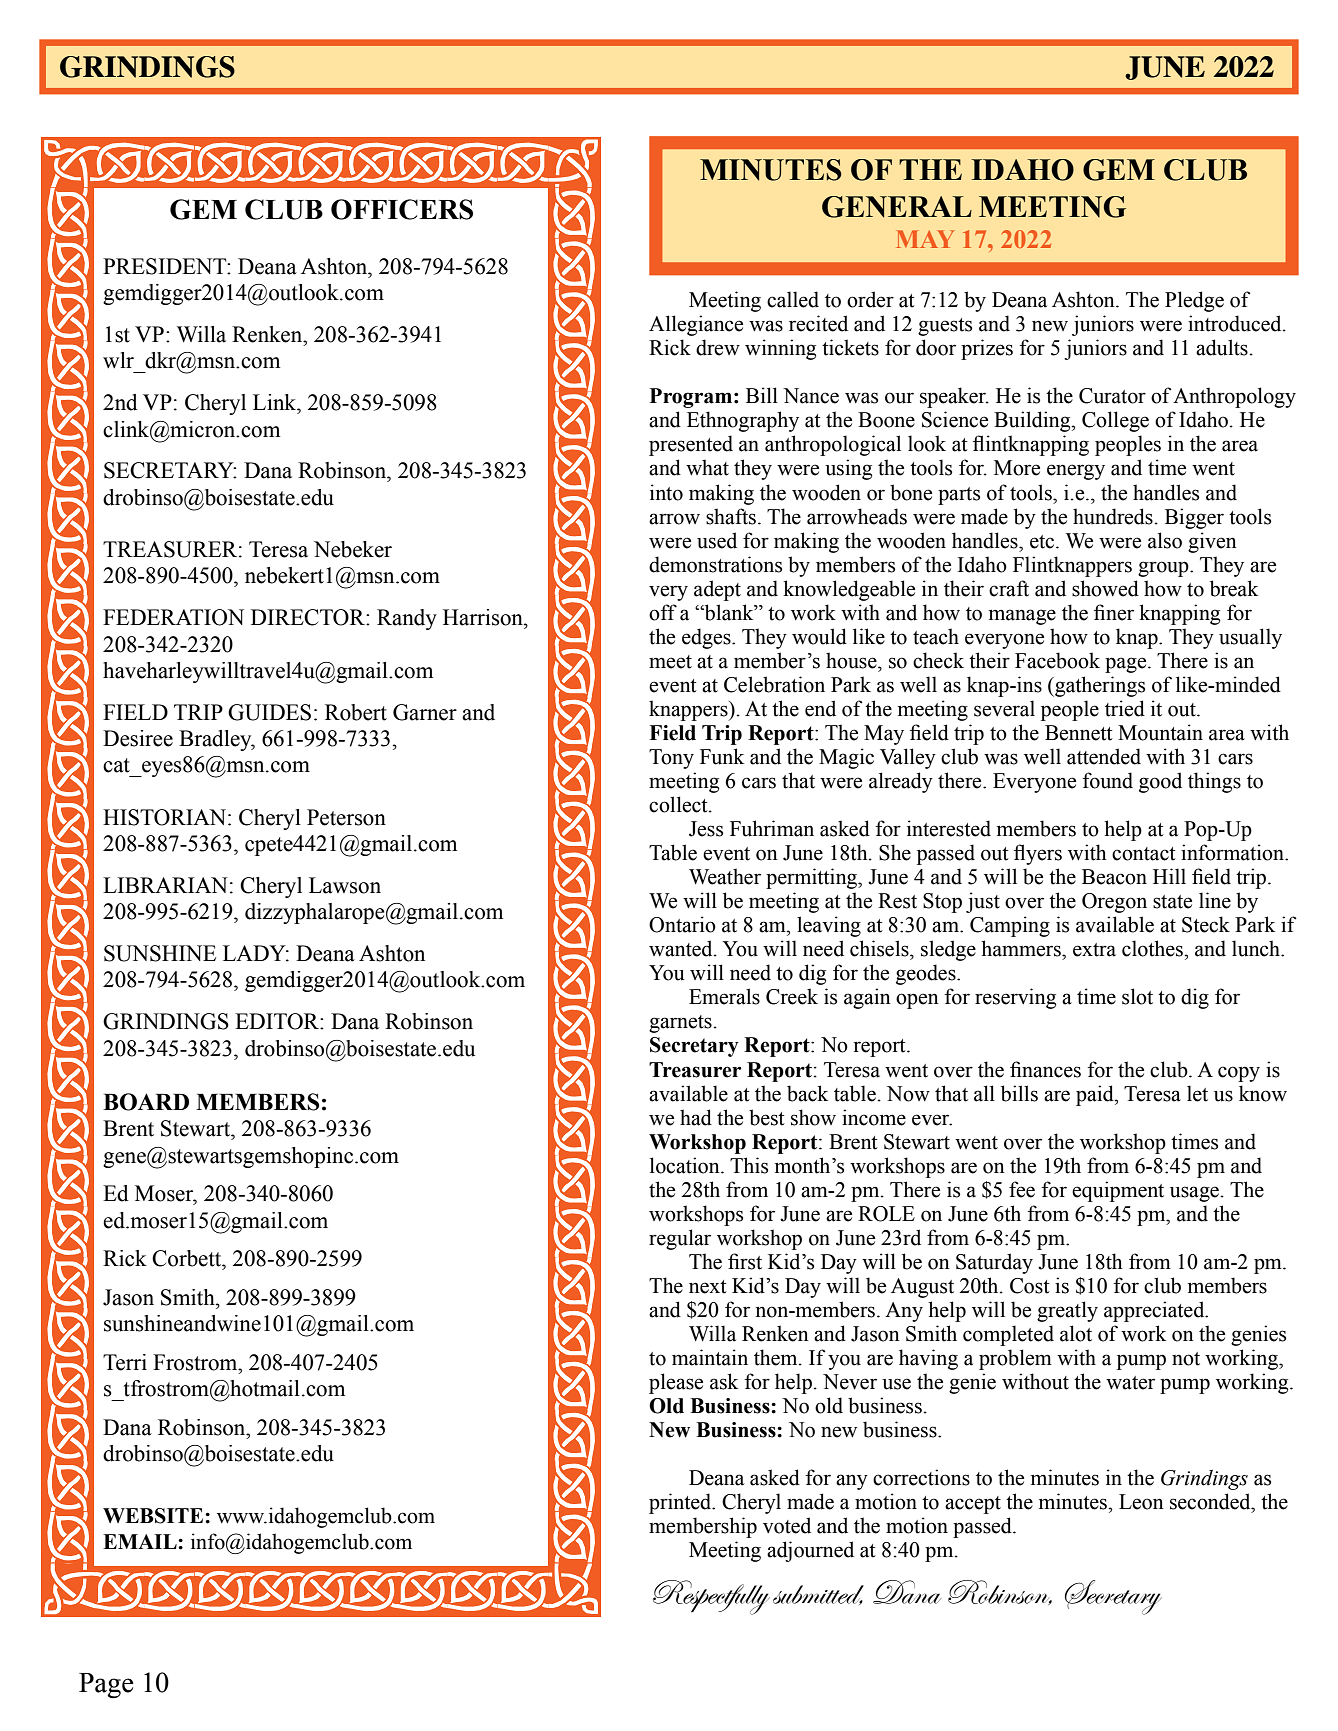 The height and width of the screenshot is (1731, 1338). Describe the element at coordinates (1141, 1502) in the screenshot. I see `Leon` at that location.
